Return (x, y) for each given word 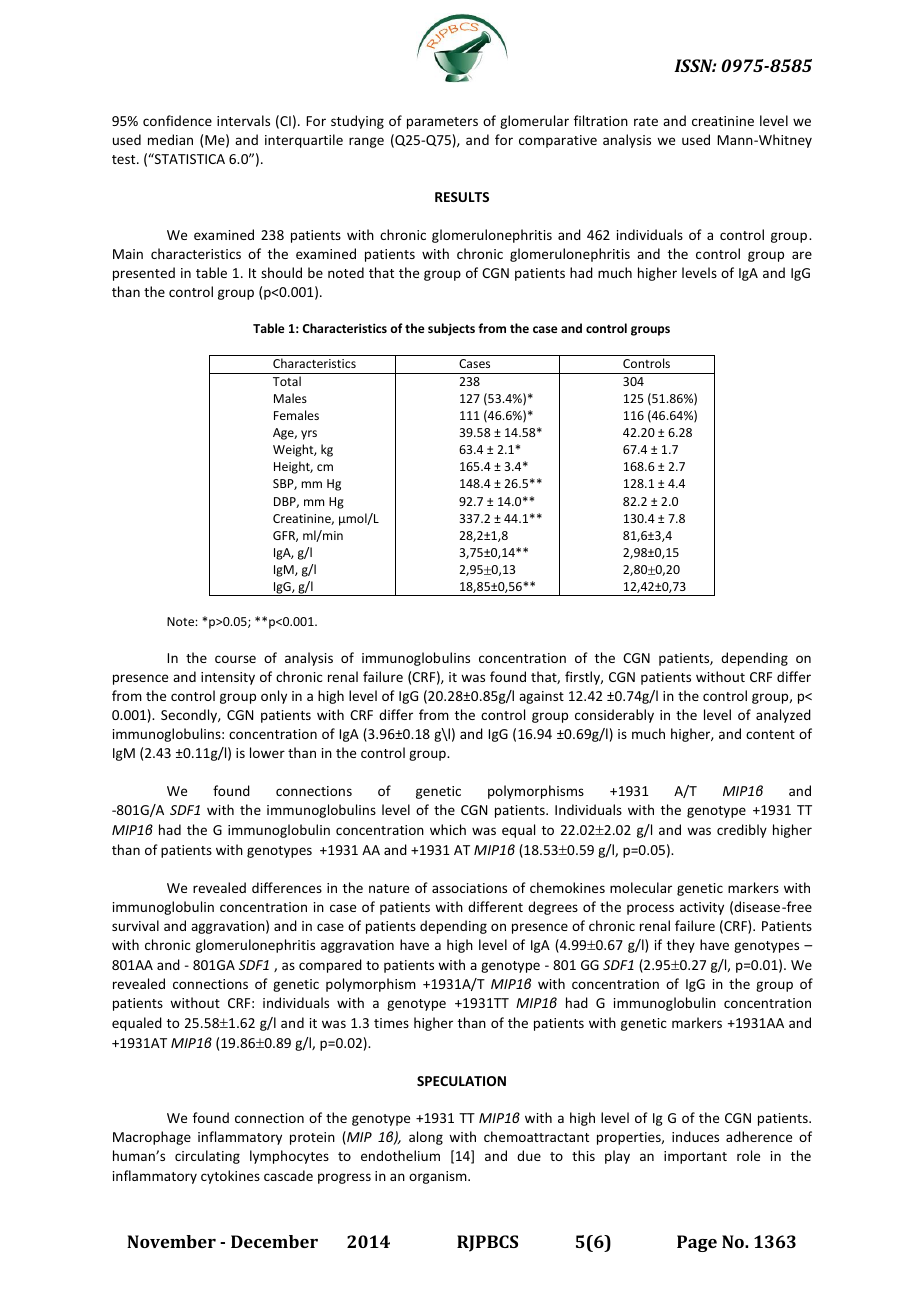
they (681, 946)
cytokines (230, 1177)
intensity (228, 678)
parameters (442, 123)
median (170, 139)
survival (135, 925)
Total (287, 381)
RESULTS (462, 197)
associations (469, 888)
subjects (451, 329)
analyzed (783, 716)
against (541, 697)
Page (697, 1243)
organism (439, 1177)
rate (646, 121)
